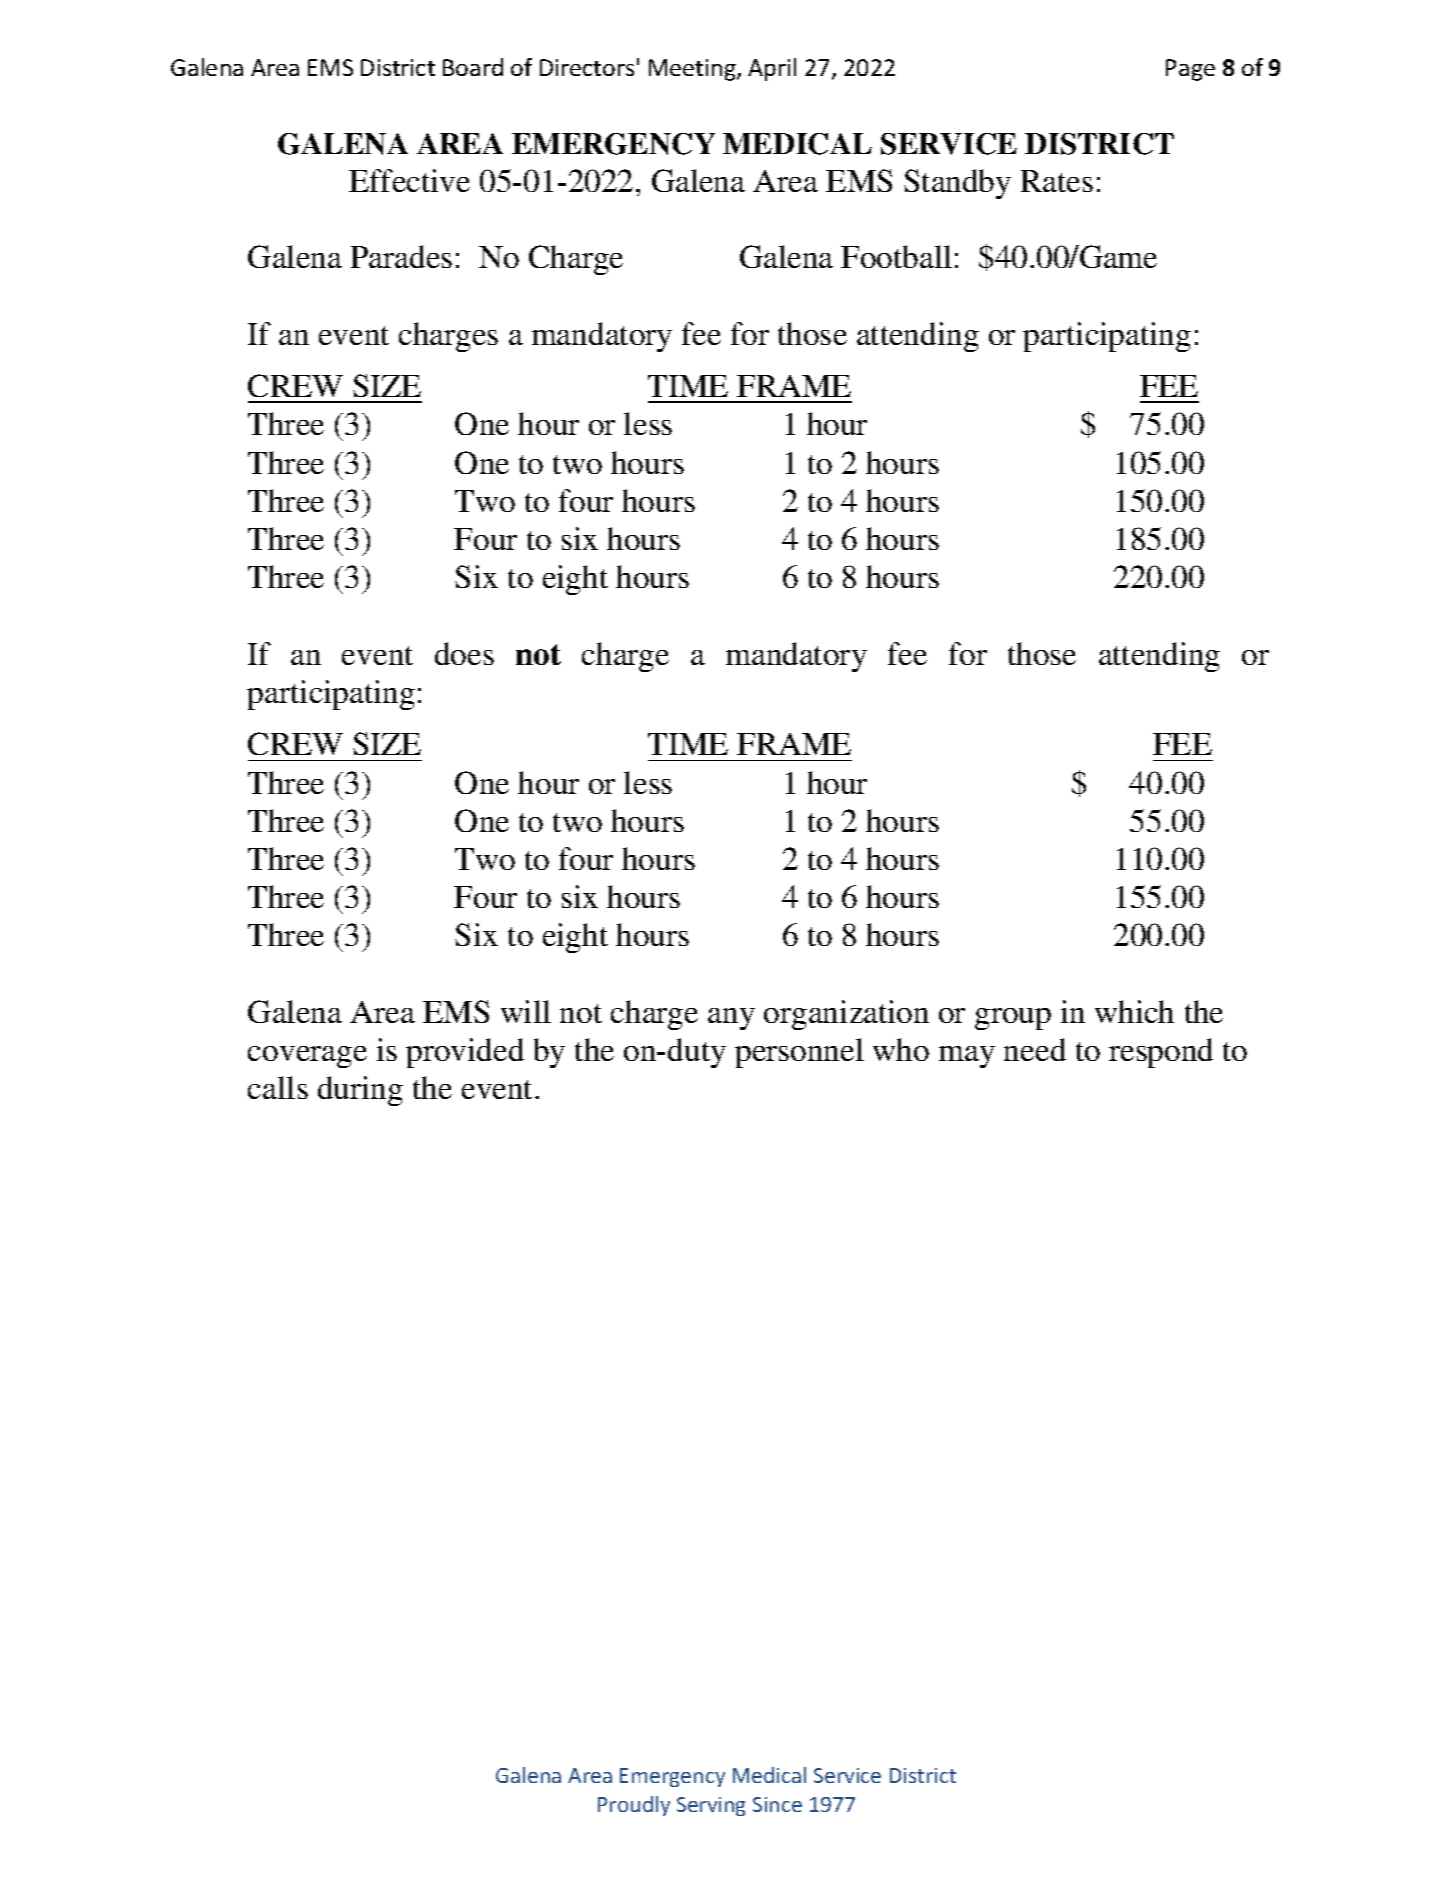 This screenshot has width=1453, height=1880. I want to click on Effective, so click(409, 180).
